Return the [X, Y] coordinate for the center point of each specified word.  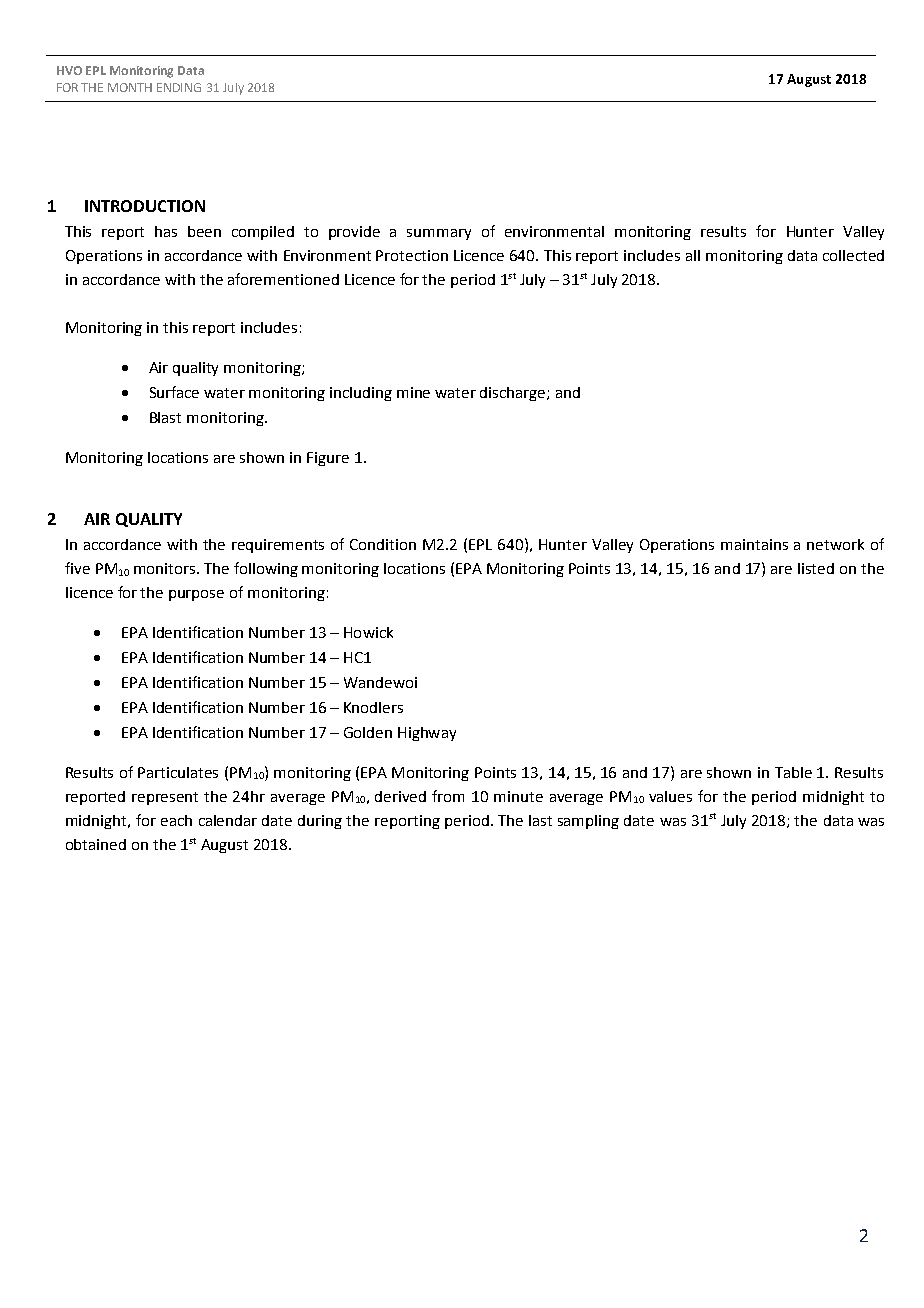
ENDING [179, 87]
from [448, 796]
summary [439, 234]
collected [853, 255]
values [670, 796]
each [176, 820]
